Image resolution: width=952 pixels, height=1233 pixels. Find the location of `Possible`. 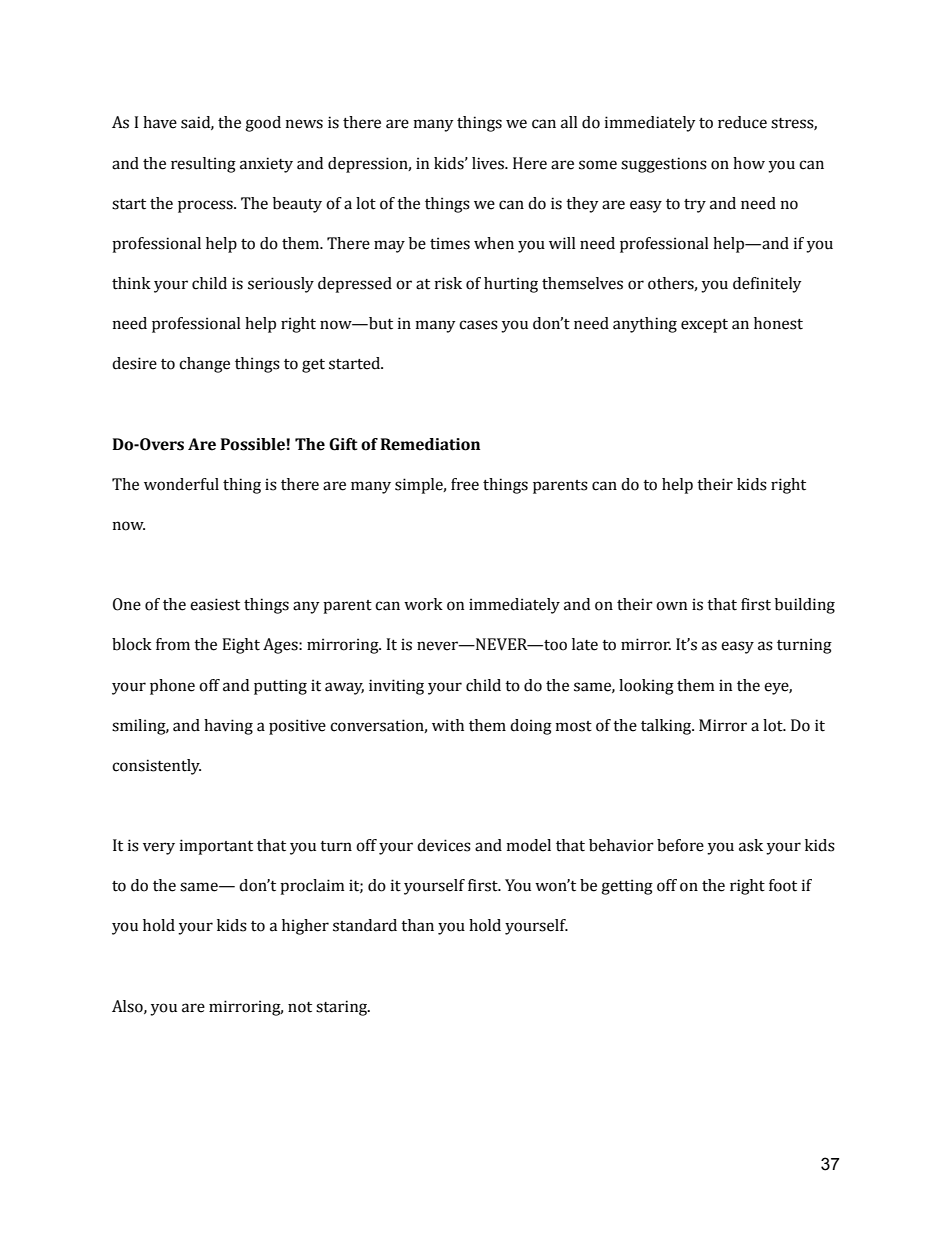

Possible is located at coordinates (254, 444).
